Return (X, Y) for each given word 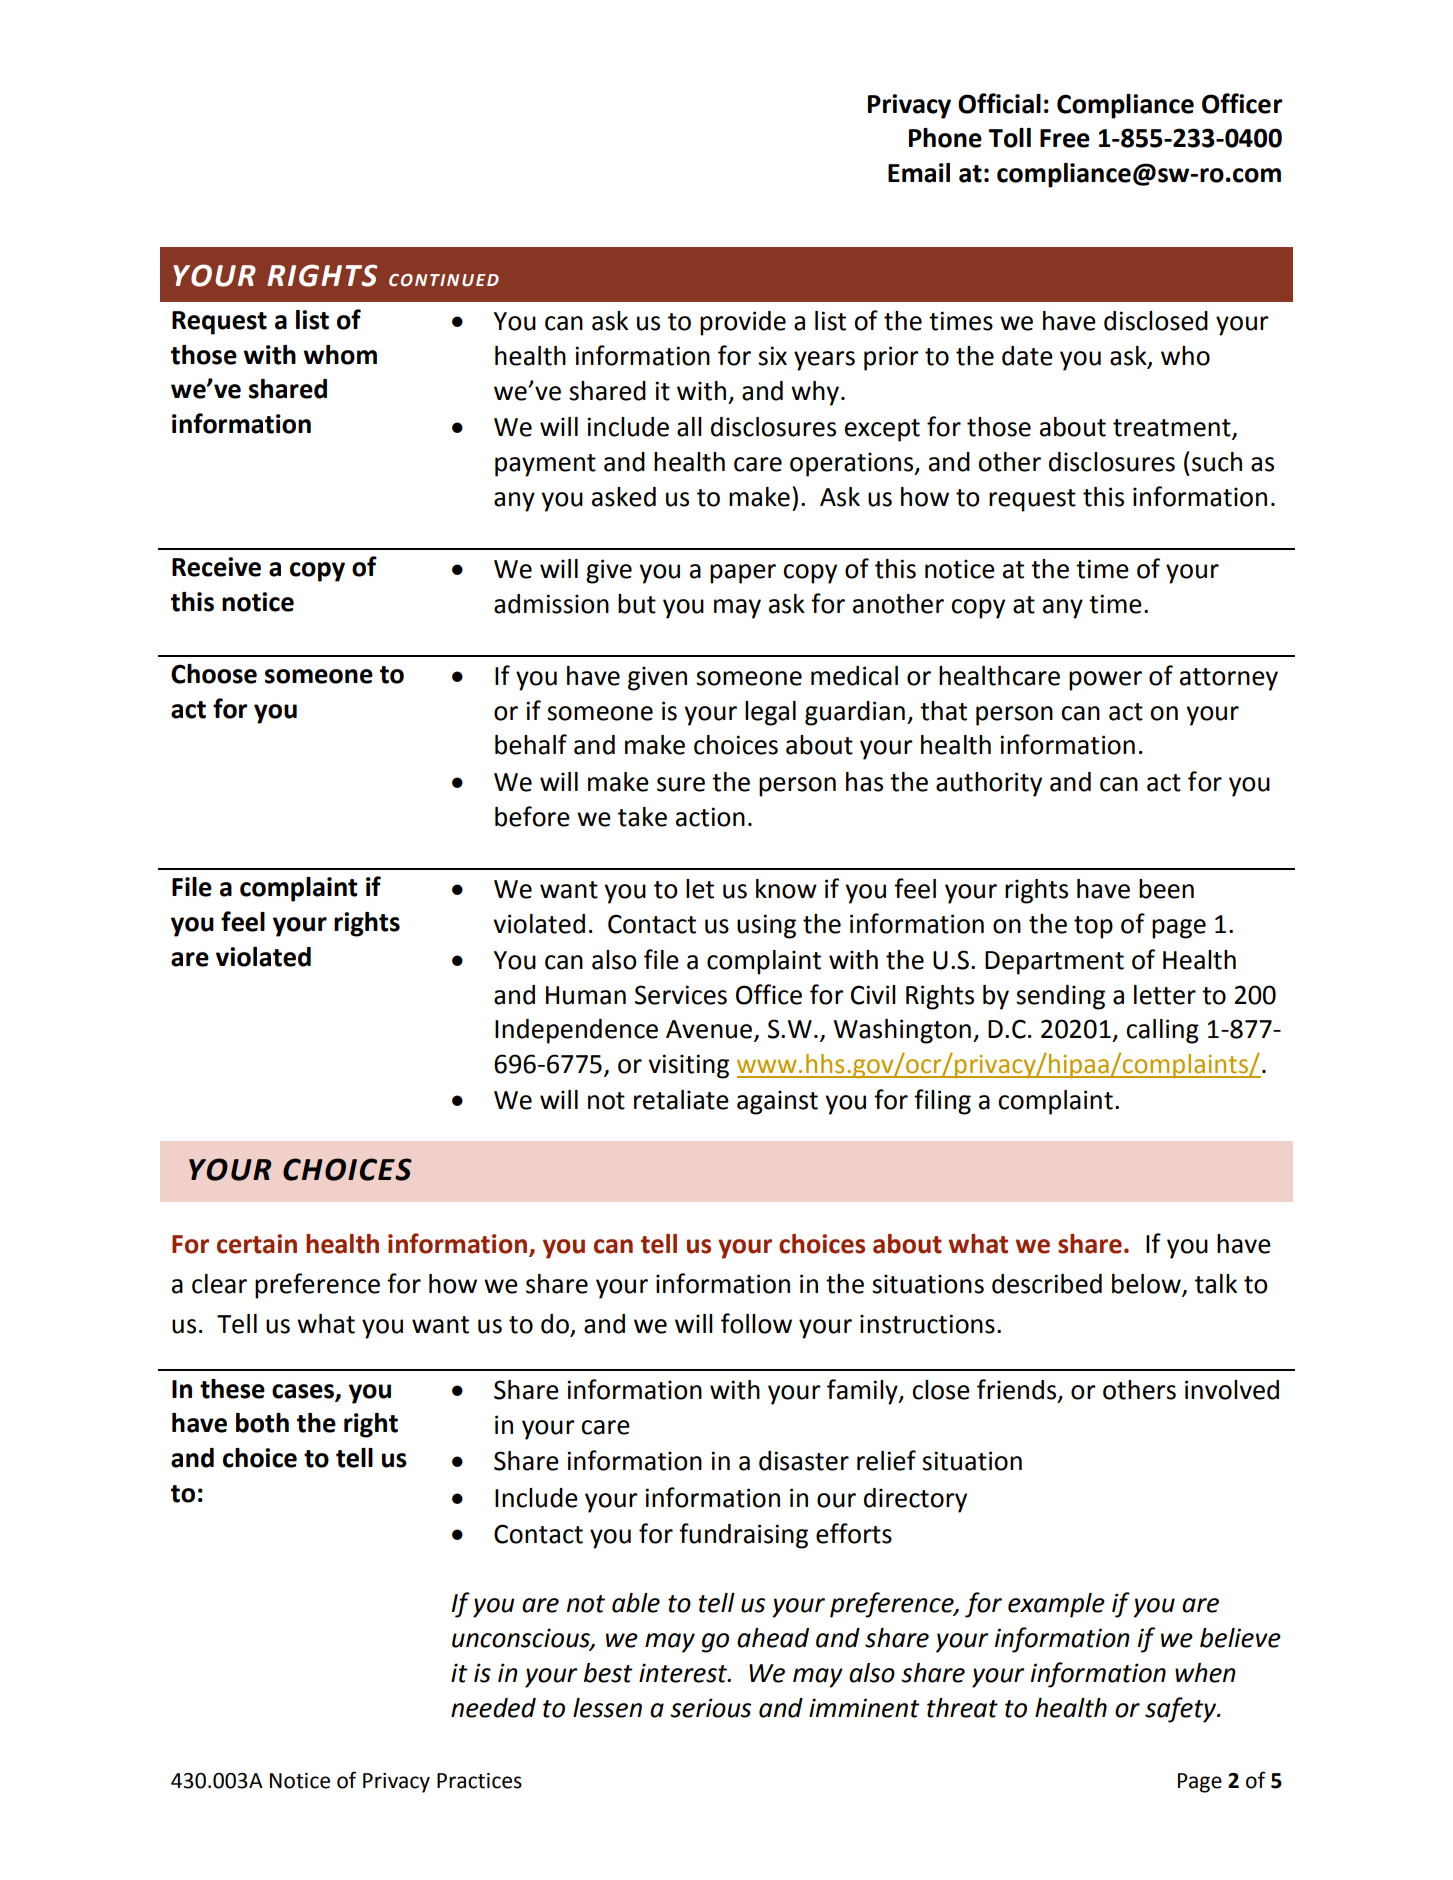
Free (1065, 138)
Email (919, 173)
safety (1182, 1710)
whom (340, 355)
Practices (479, 1781)
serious (710, 1708)
